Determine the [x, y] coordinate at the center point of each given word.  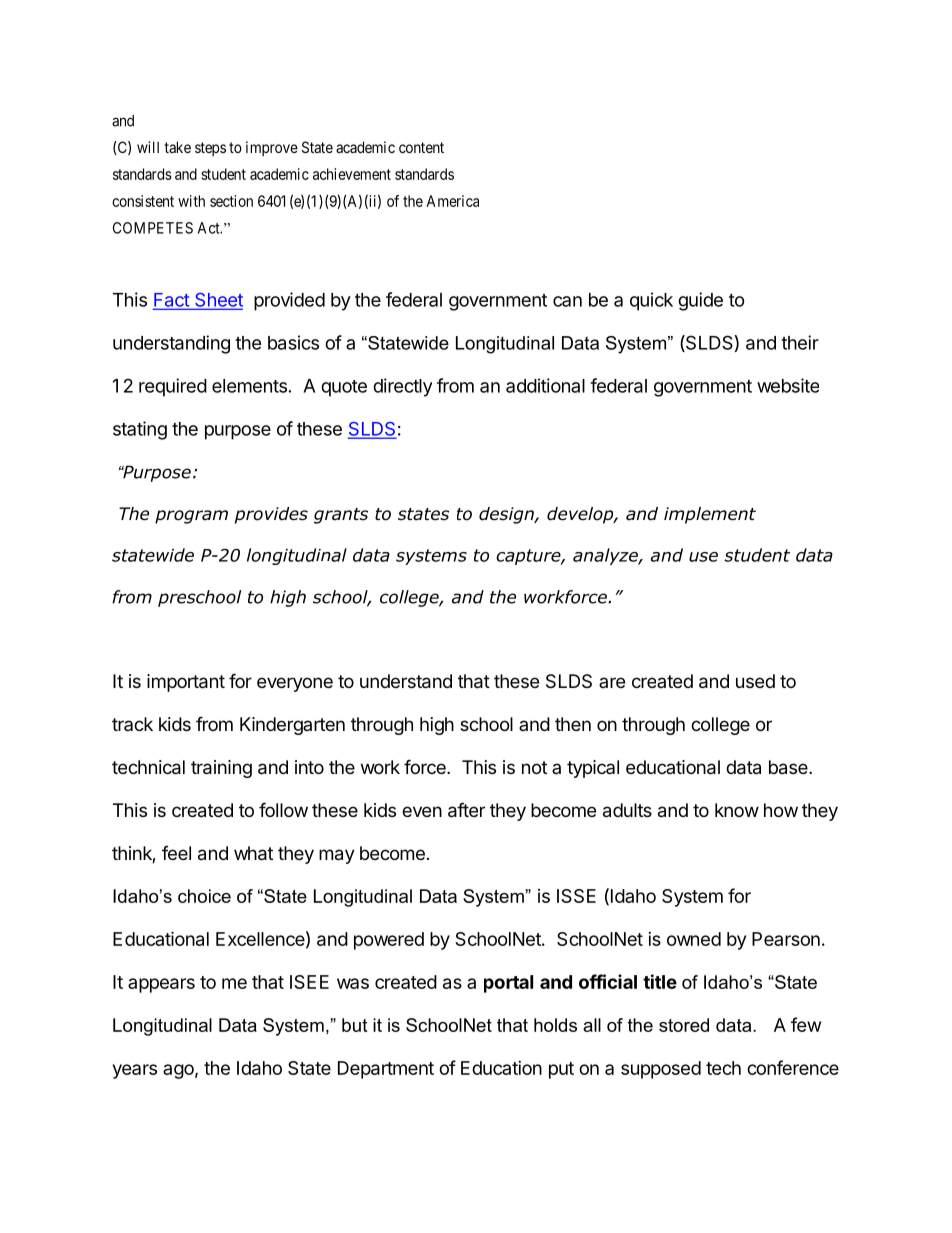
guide [700, 301]
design [507, 515]
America [452, 201]
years [135, 1071]
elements [249, 386]
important [186, 683]
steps [210, 149]
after [466, 810]
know [737, 810]
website [788, 385]
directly [402, 387]
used [755, 681]
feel [176, 853]
